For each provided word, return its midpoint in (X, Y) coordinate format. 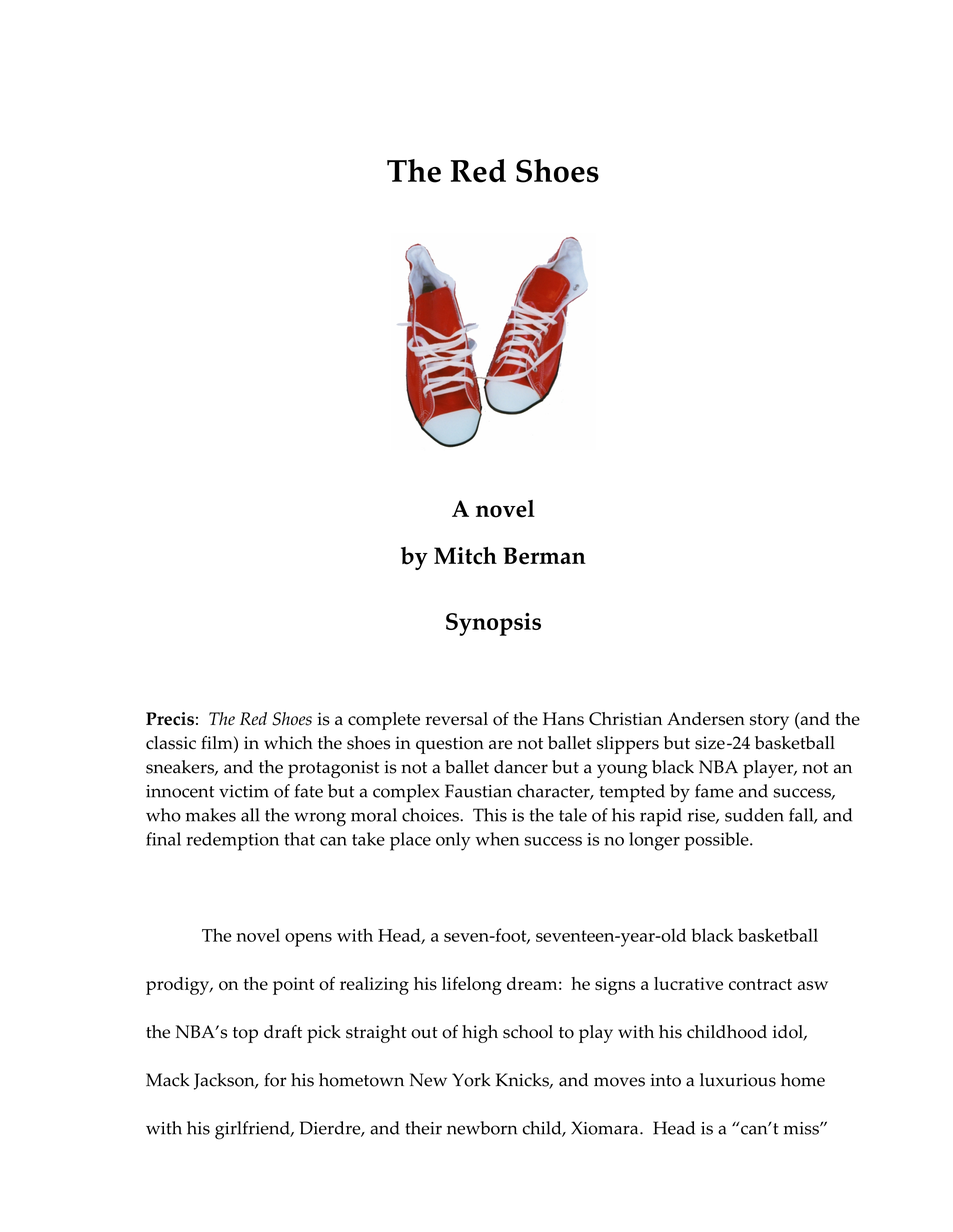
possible (718, 841)
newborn (482, 1128)
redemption (232, 841)
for (275, 1080)
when (497, 839)
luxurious (738, 1080)
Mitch (465, 556)
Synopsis (493, 624)
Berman (544, 556)
